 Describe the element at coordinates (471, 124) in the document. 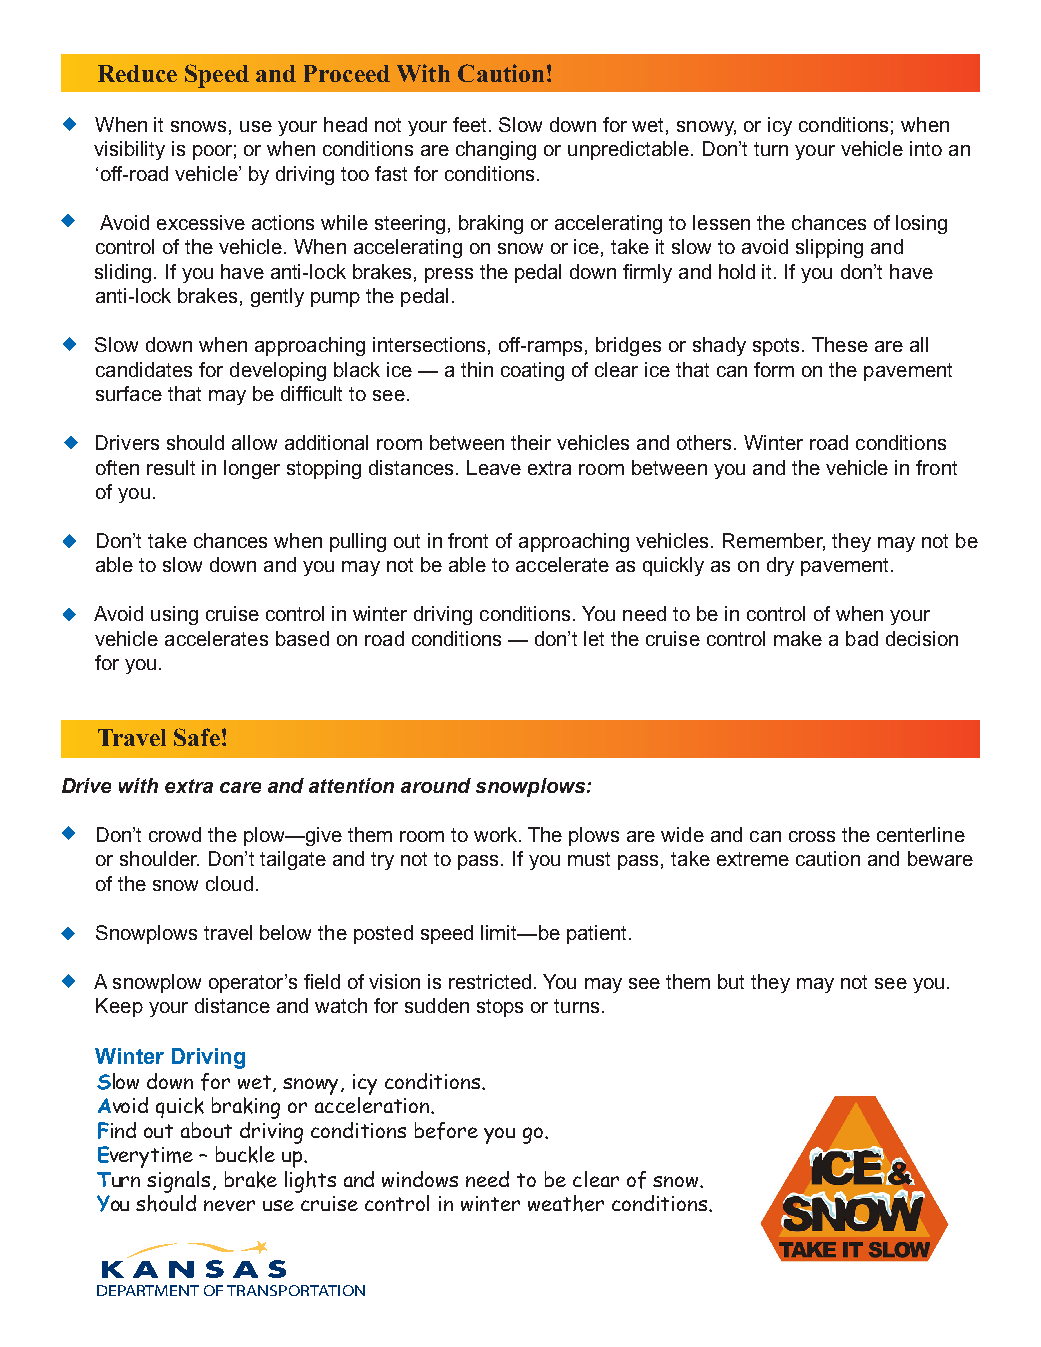

I see `feet` at that location.
